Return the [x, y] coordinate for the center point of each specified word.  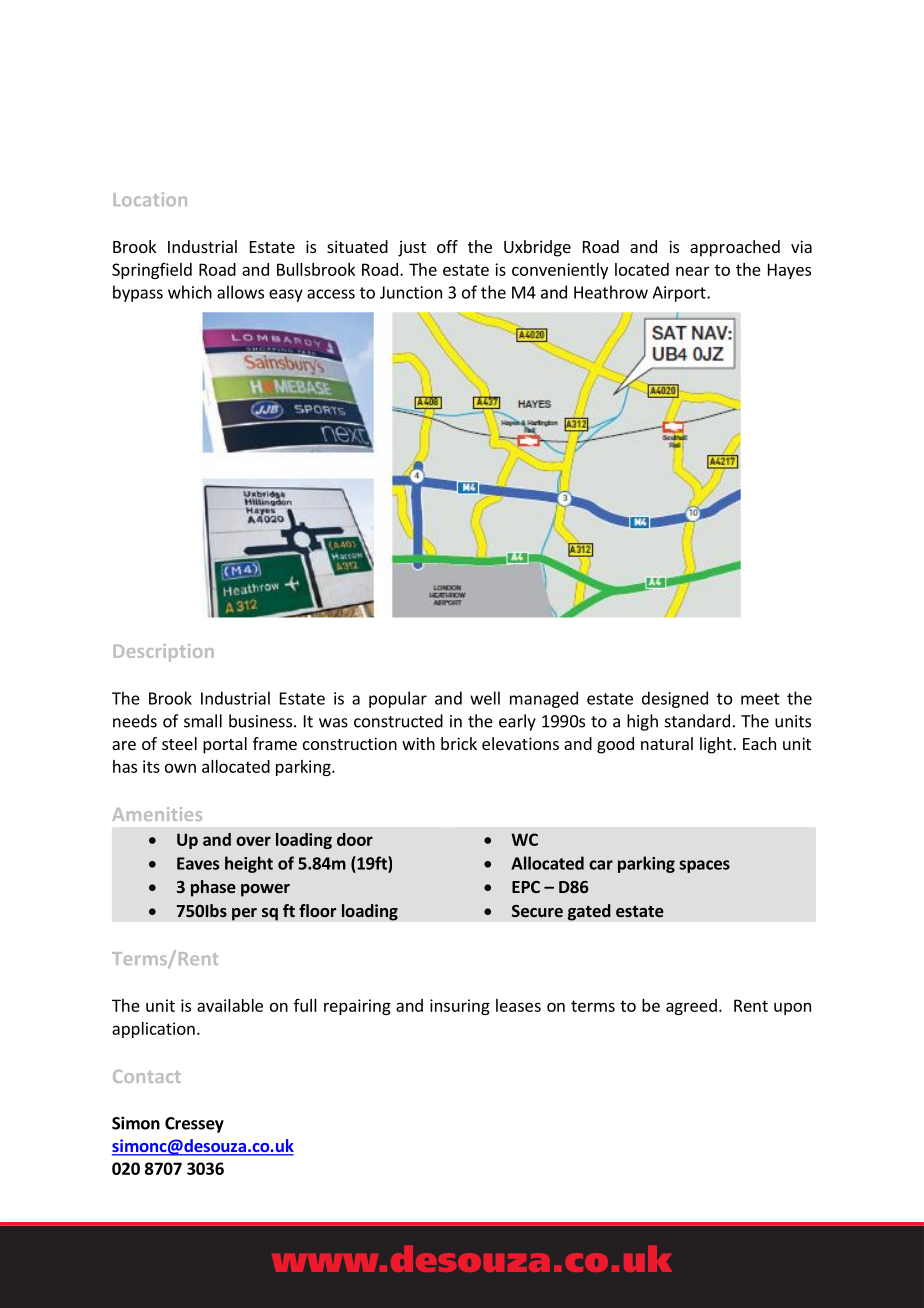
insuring [460, 1007]
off [447, 246]
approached [735, 248]
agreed [691, 1007]
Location [150, 199]
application [153, 1030]
